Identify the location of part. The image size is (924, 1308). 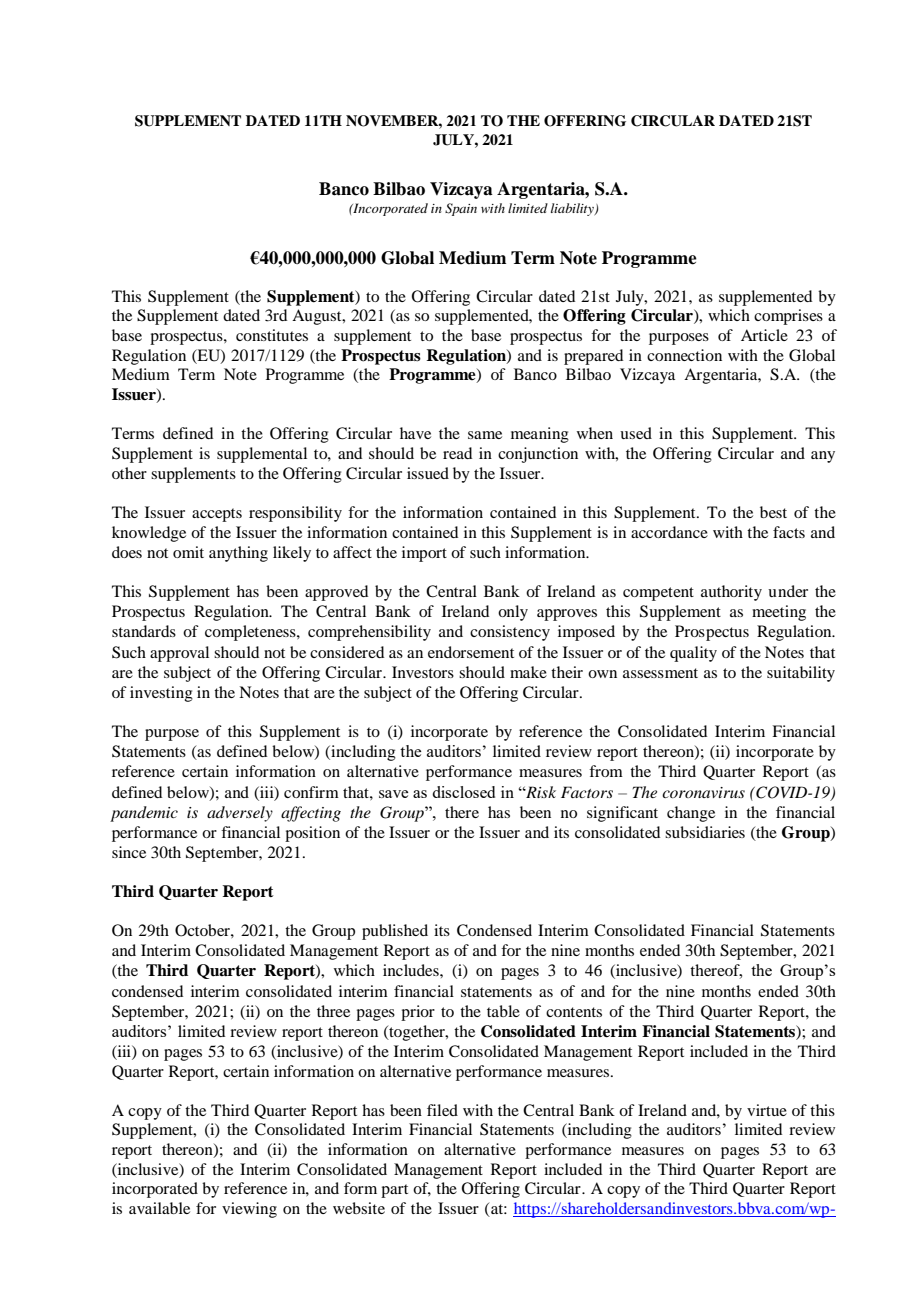
(394, 1191).
